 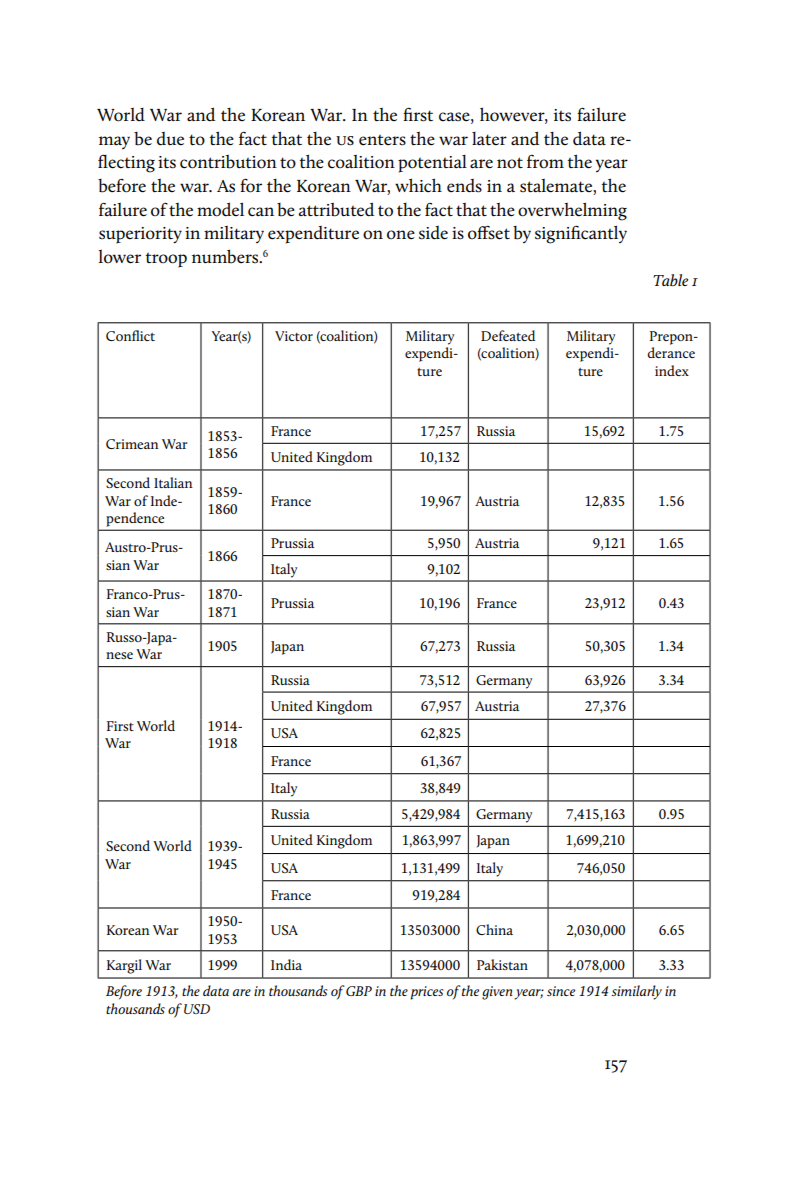 I want to click on significantly, so click(x=581, y=234).
